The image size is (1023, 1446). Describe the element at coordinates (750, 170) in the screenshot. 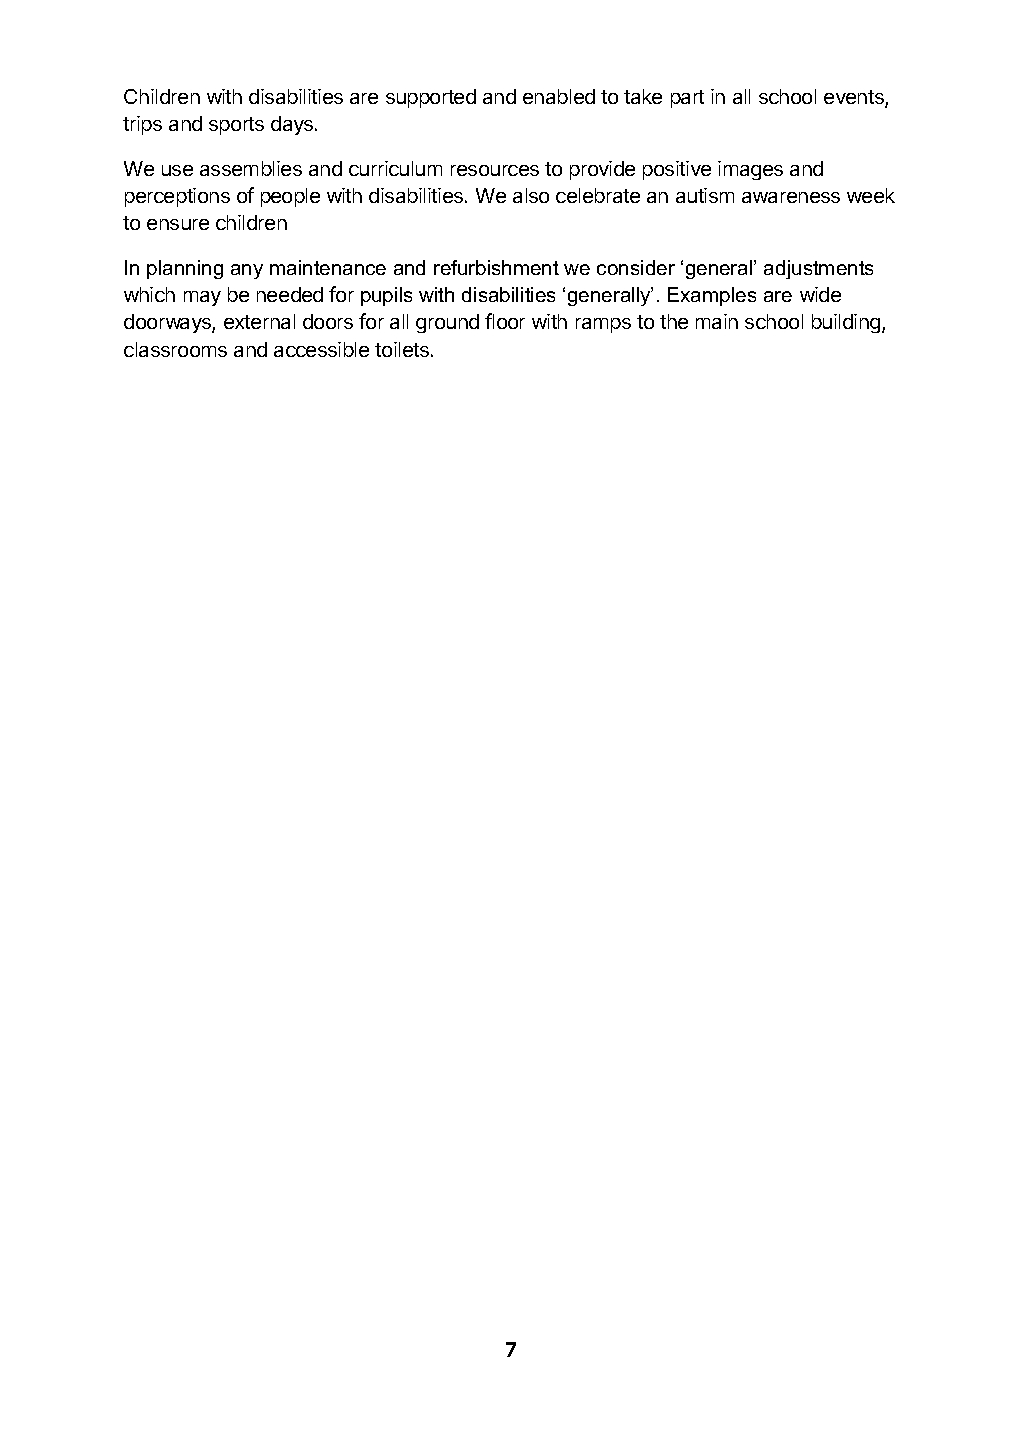

I see `images` at that location.
